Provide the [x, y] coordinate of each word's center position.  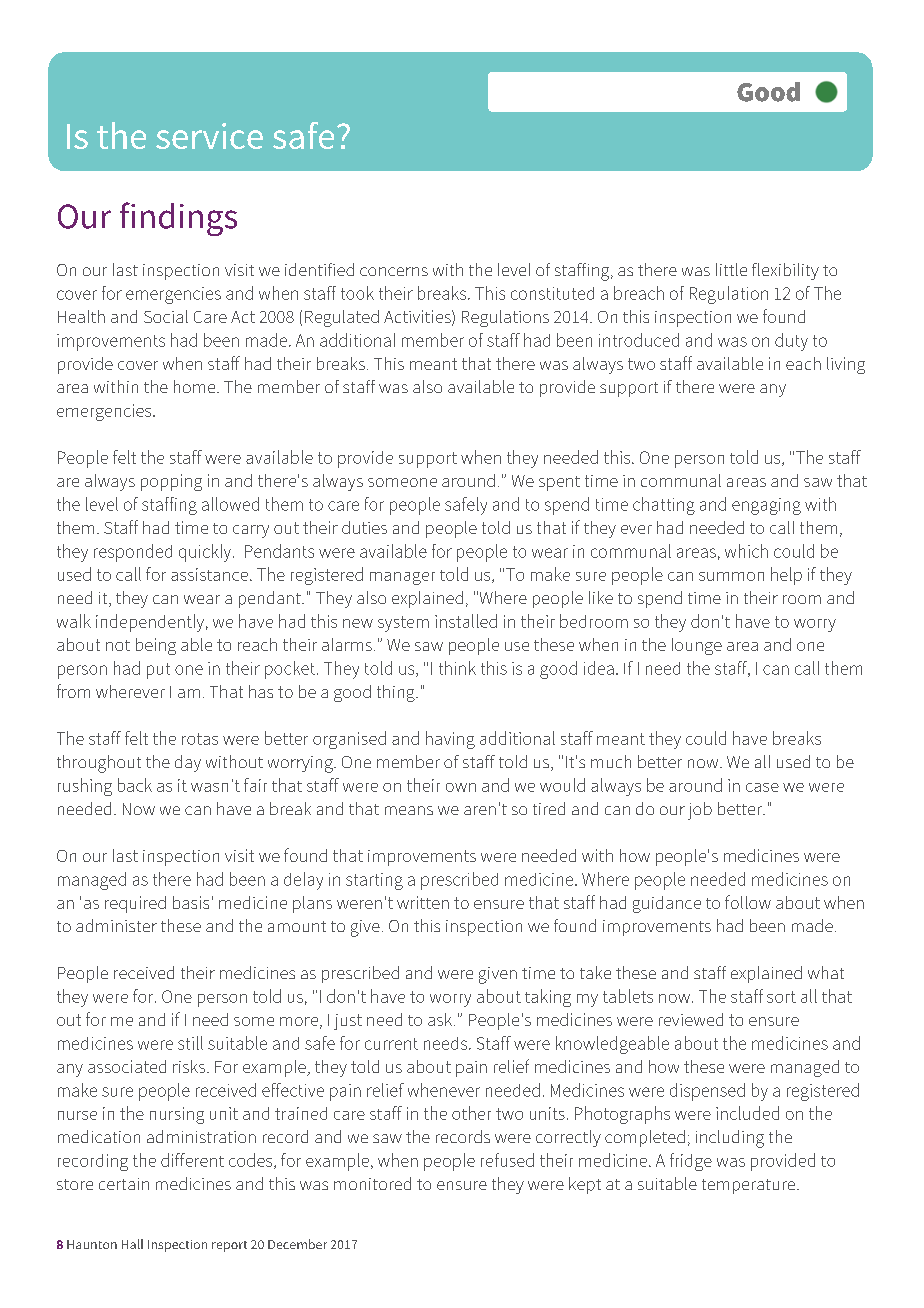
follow [748, 902]
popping [171, 482]
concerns [394, 271]
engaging [766, 506]
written [423, 902]
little [731, 269]
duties [364, 527]
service [209, 136]
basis [191, 902]
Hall [132, 1244]
